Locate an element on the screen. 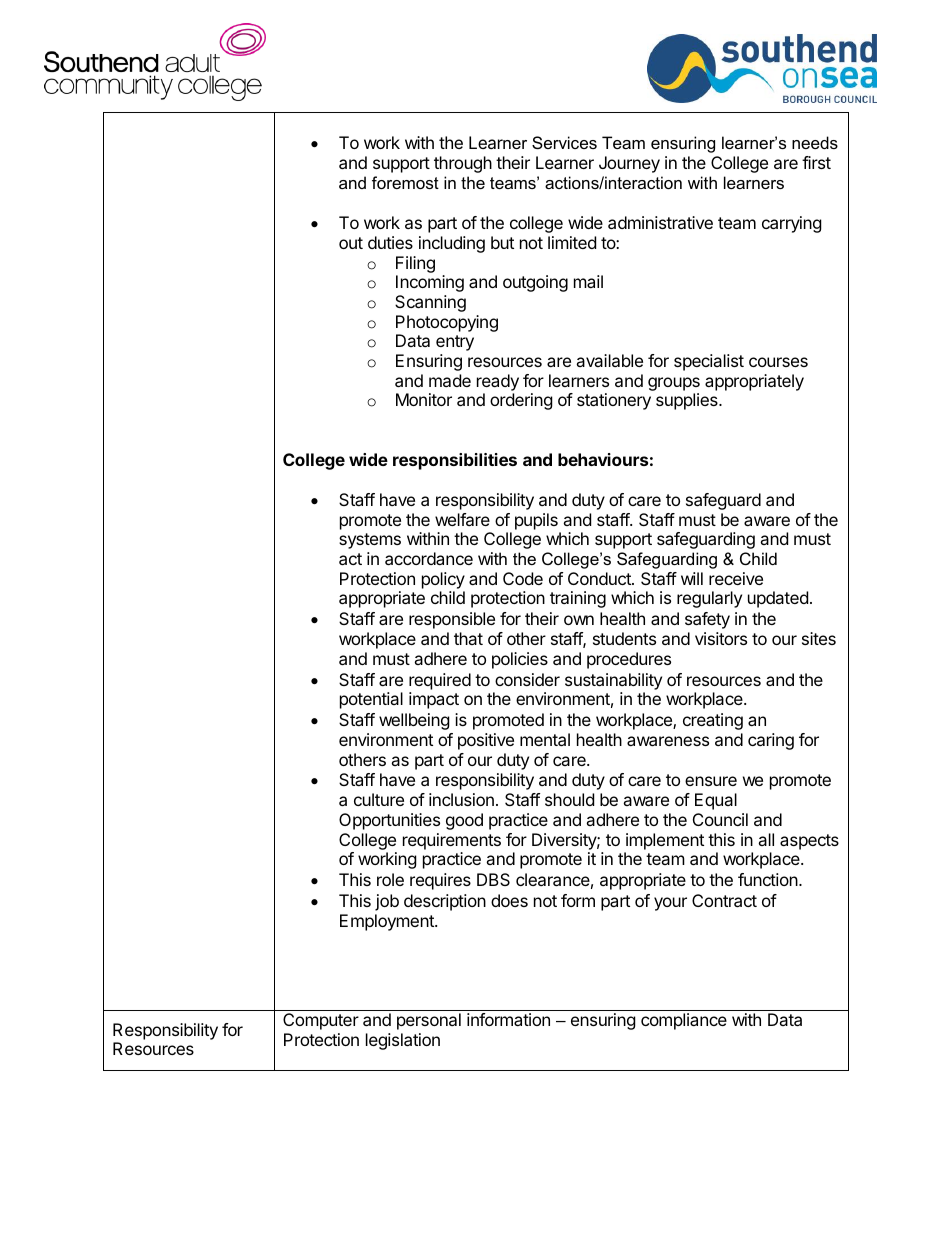 Image resolution: width=952 pixels, height=1233 pixels. legislation is located at coordinates (403, 1041).
